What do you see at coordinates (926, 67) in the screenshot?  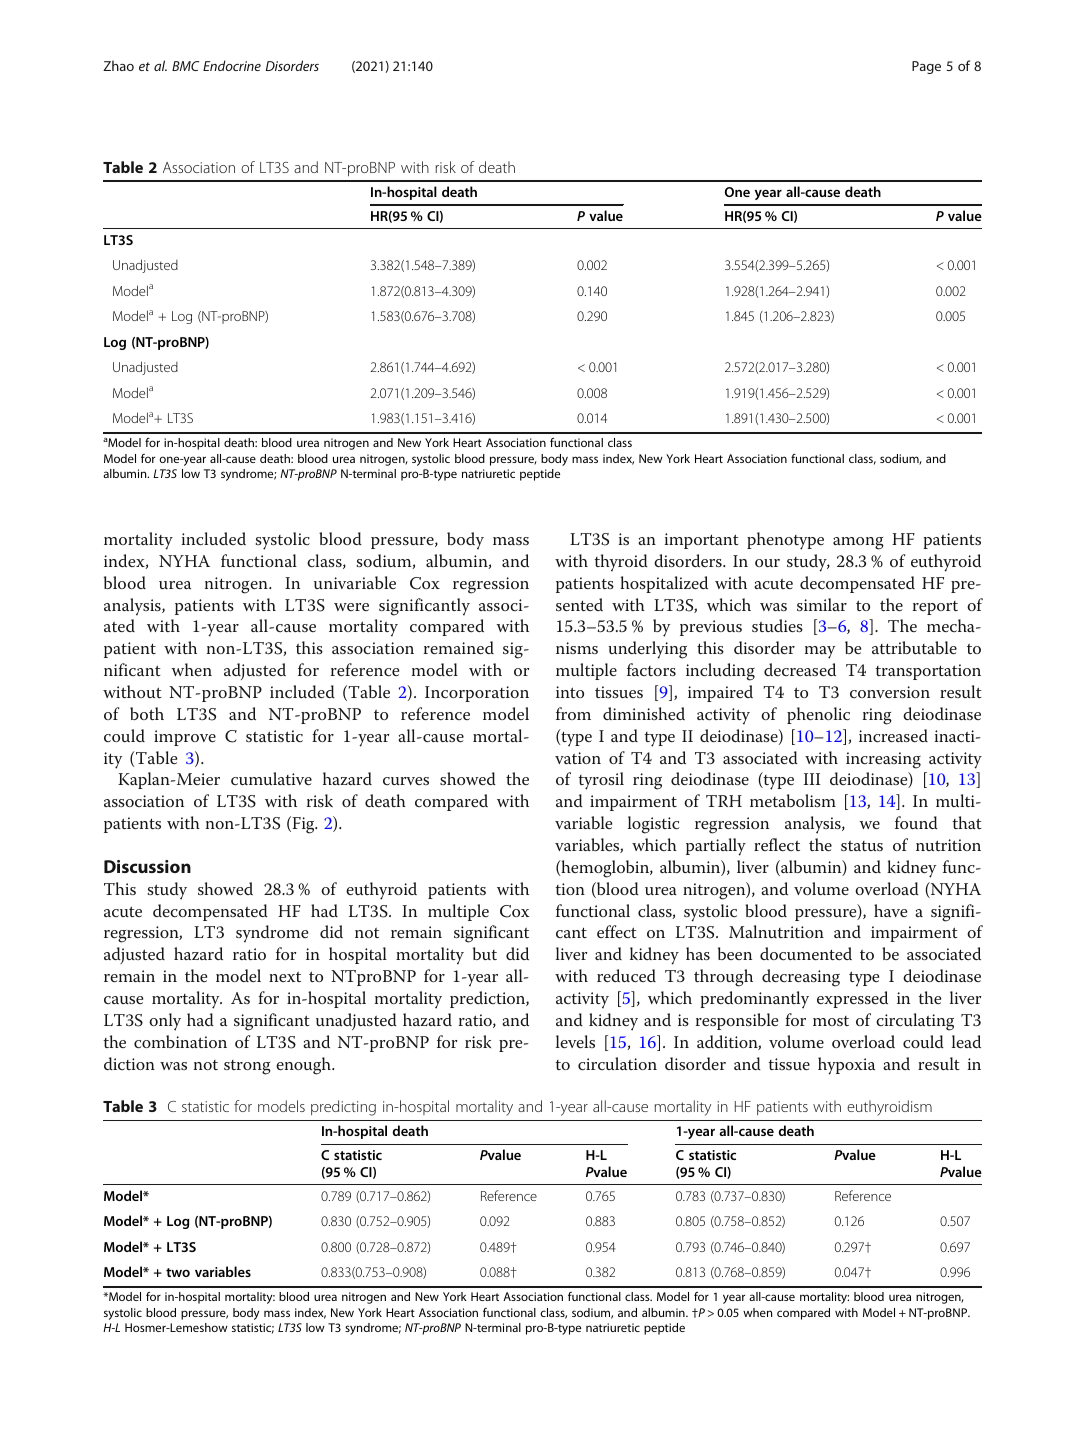 I see `Page` at bounding box center [926, 67].
